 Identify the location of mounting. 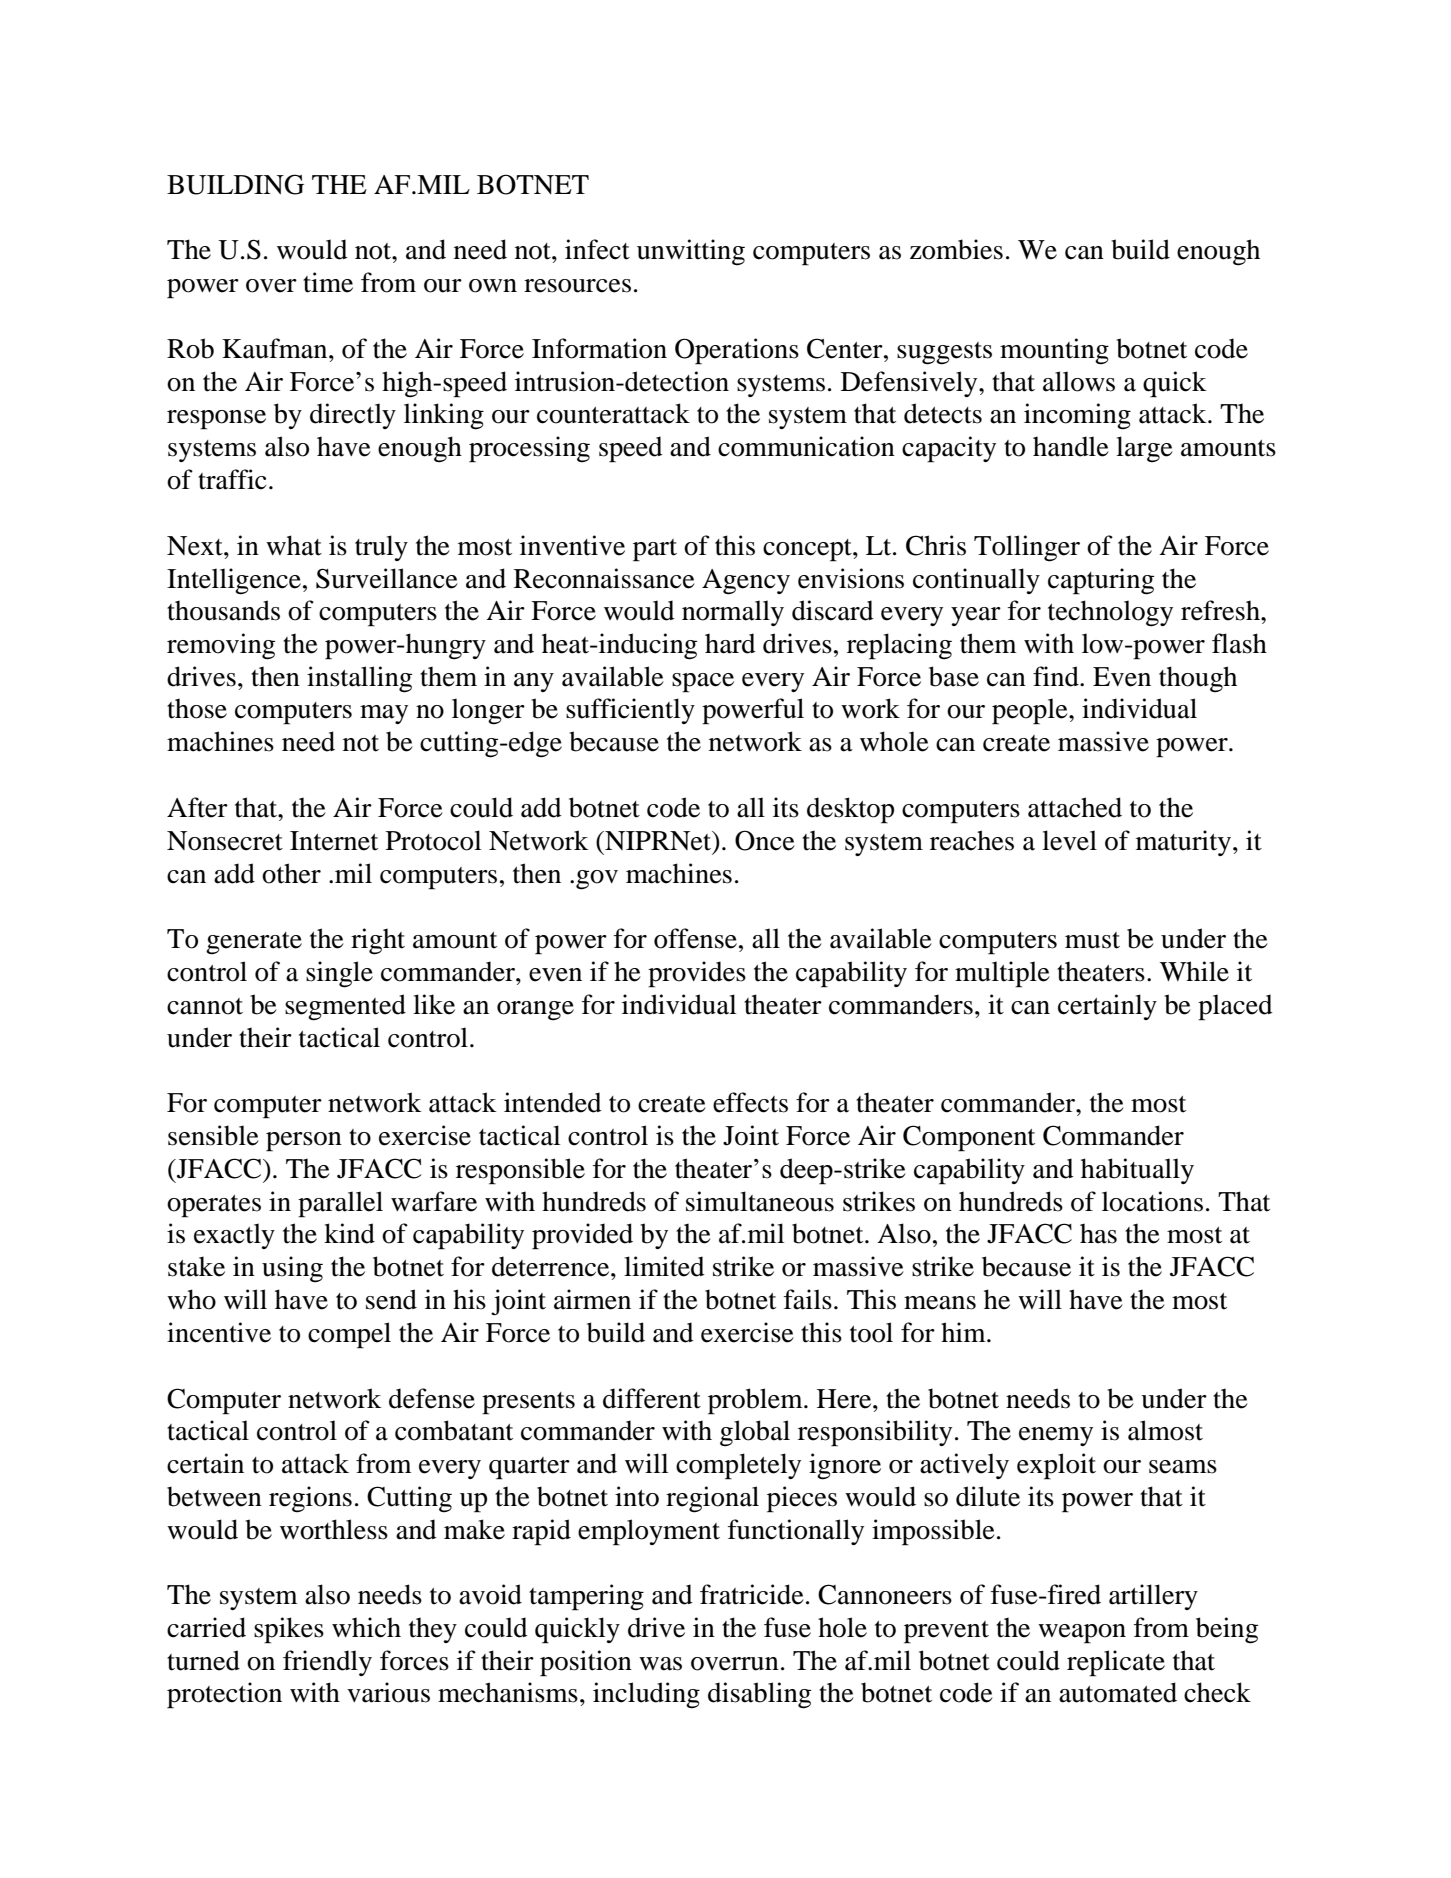
(1054, 351).
